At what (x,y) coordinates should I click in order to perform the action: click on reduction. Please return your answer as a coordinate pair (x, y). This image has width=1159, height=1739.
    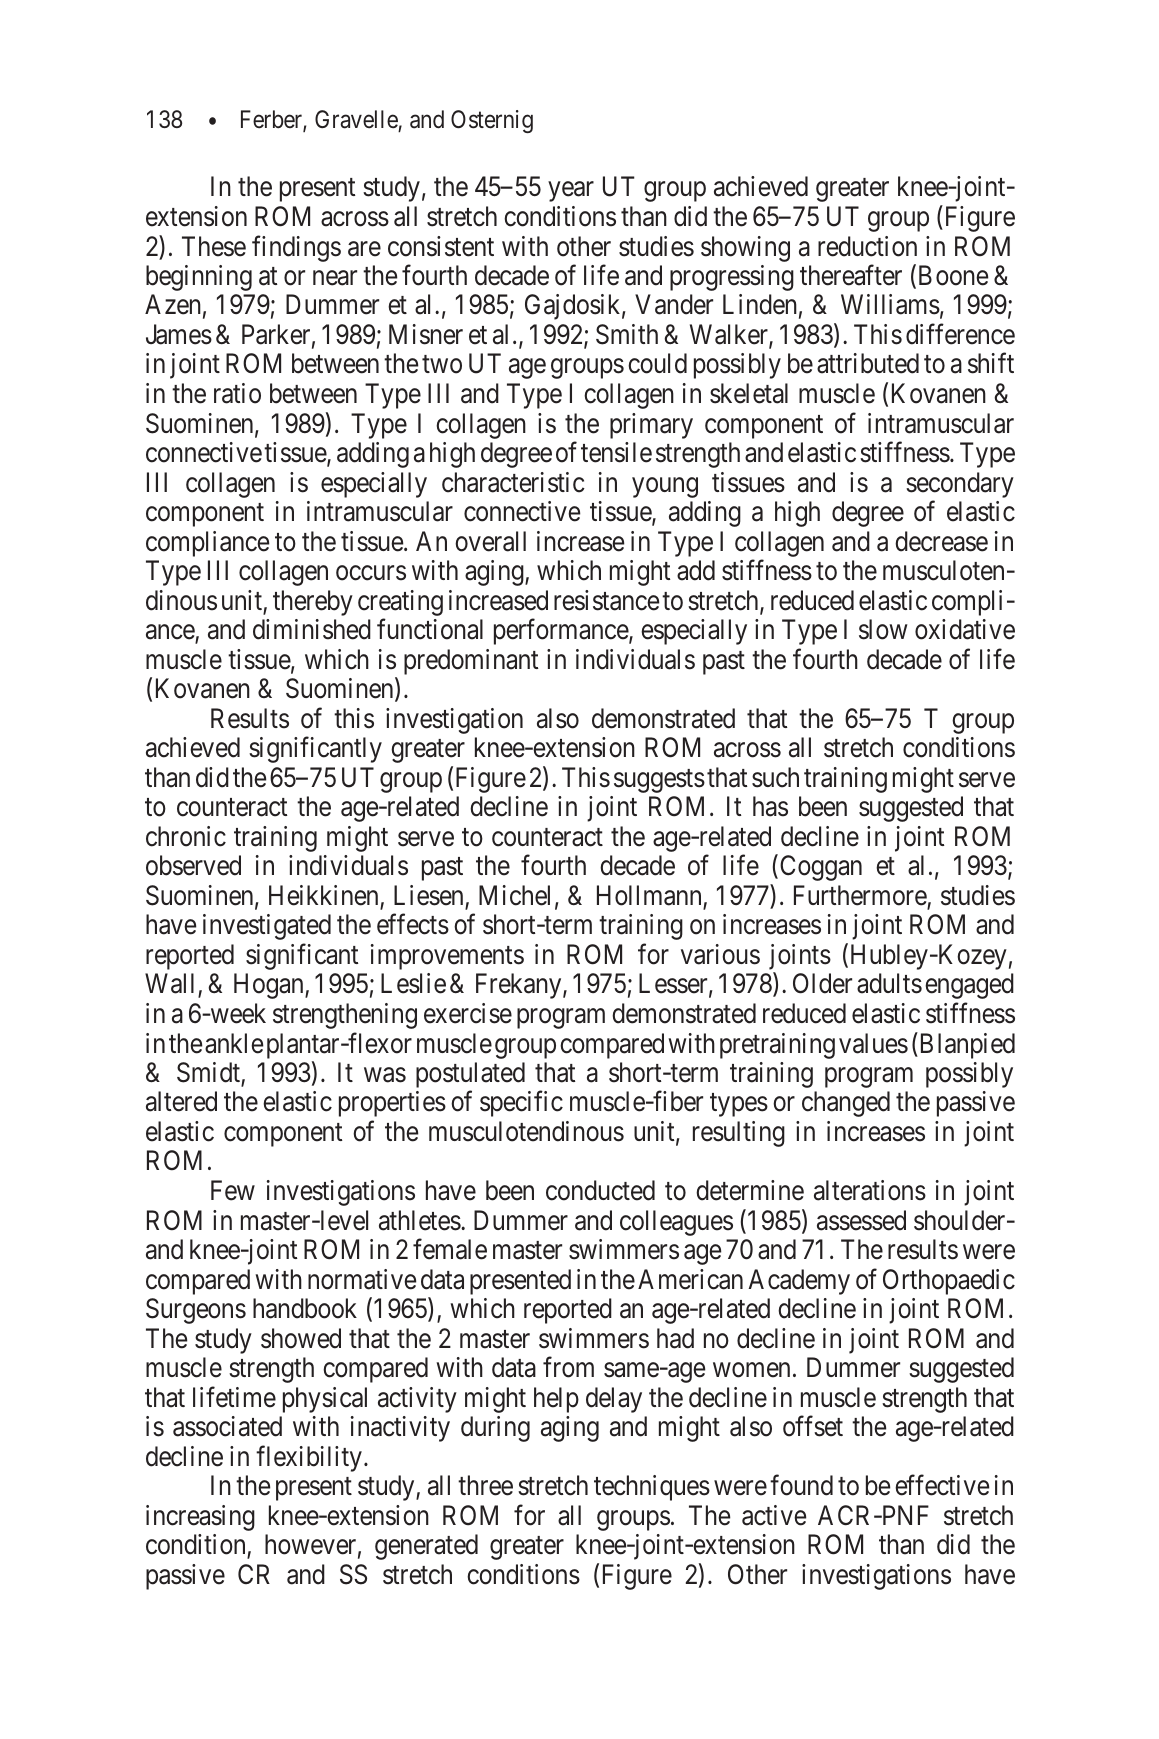
    Looking at the image, I should click on (867, 246).
